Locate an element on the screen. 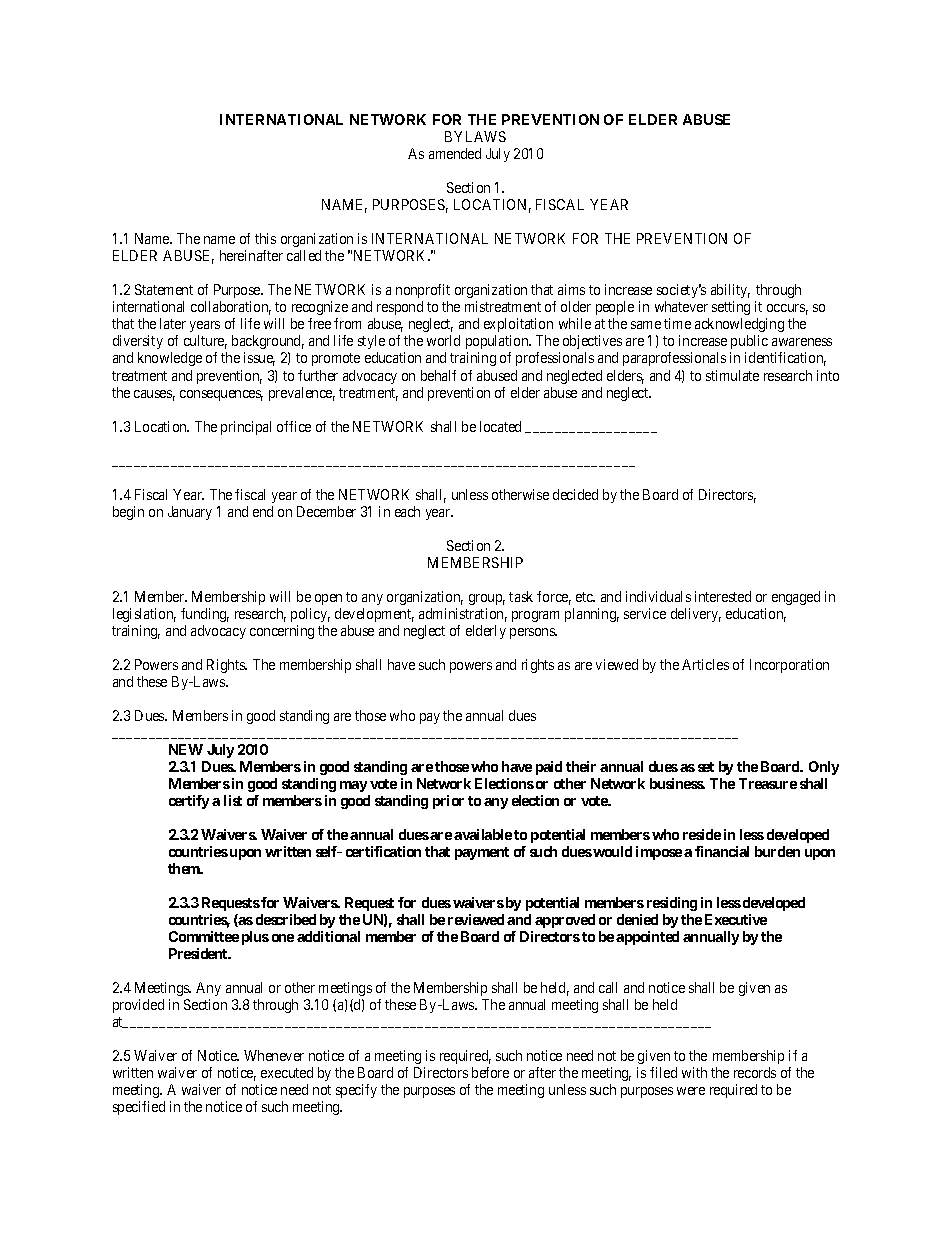 The height and width of the screenshot is (1233, 952). prior is located at coordinates (448, 802).
